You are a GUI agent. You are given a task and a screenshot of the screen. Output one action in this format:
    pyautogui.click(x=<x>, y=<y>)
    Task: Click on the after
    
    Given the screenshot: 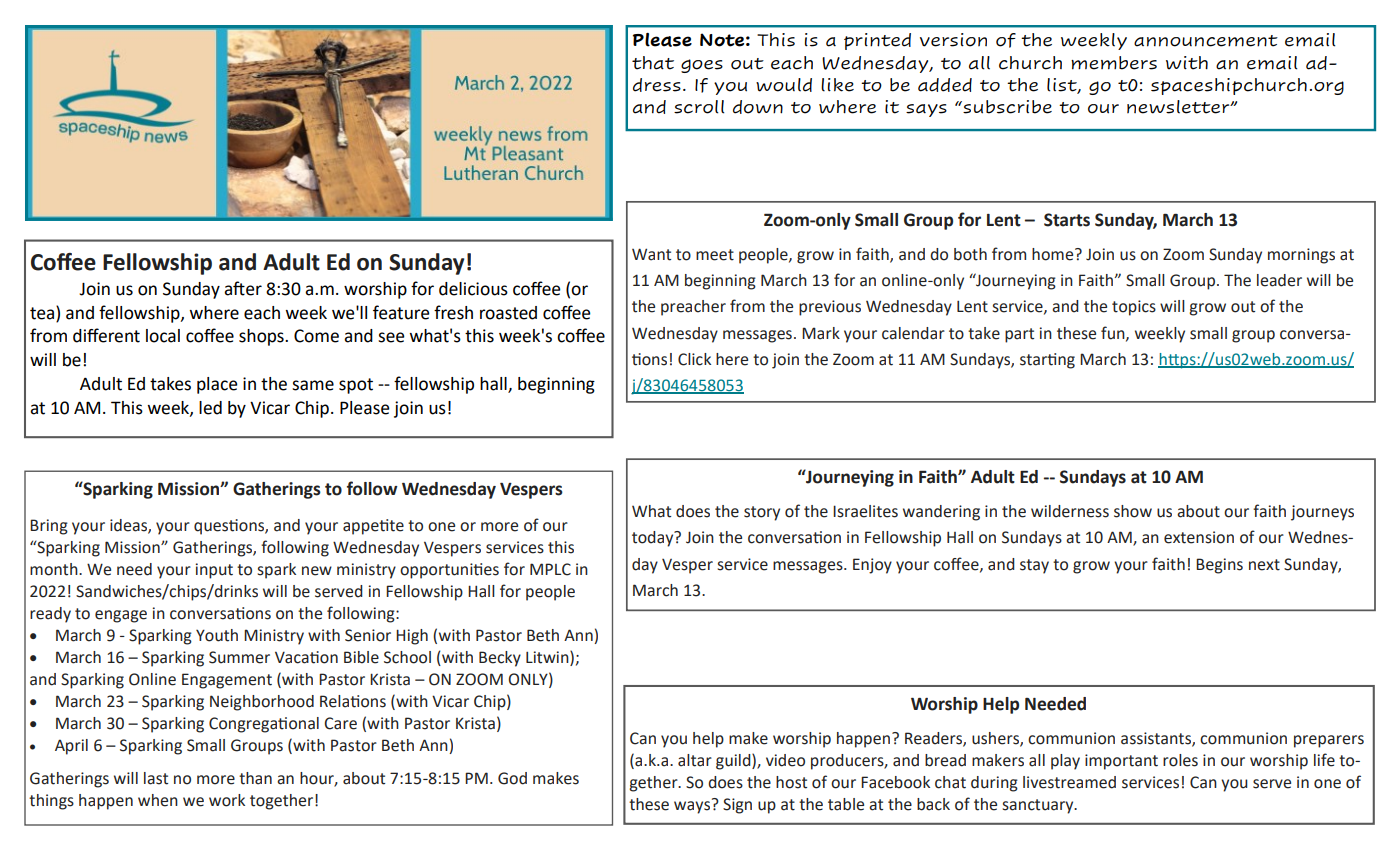 What is the action you would take?
    pyautogui.click(x=243, y=288)
